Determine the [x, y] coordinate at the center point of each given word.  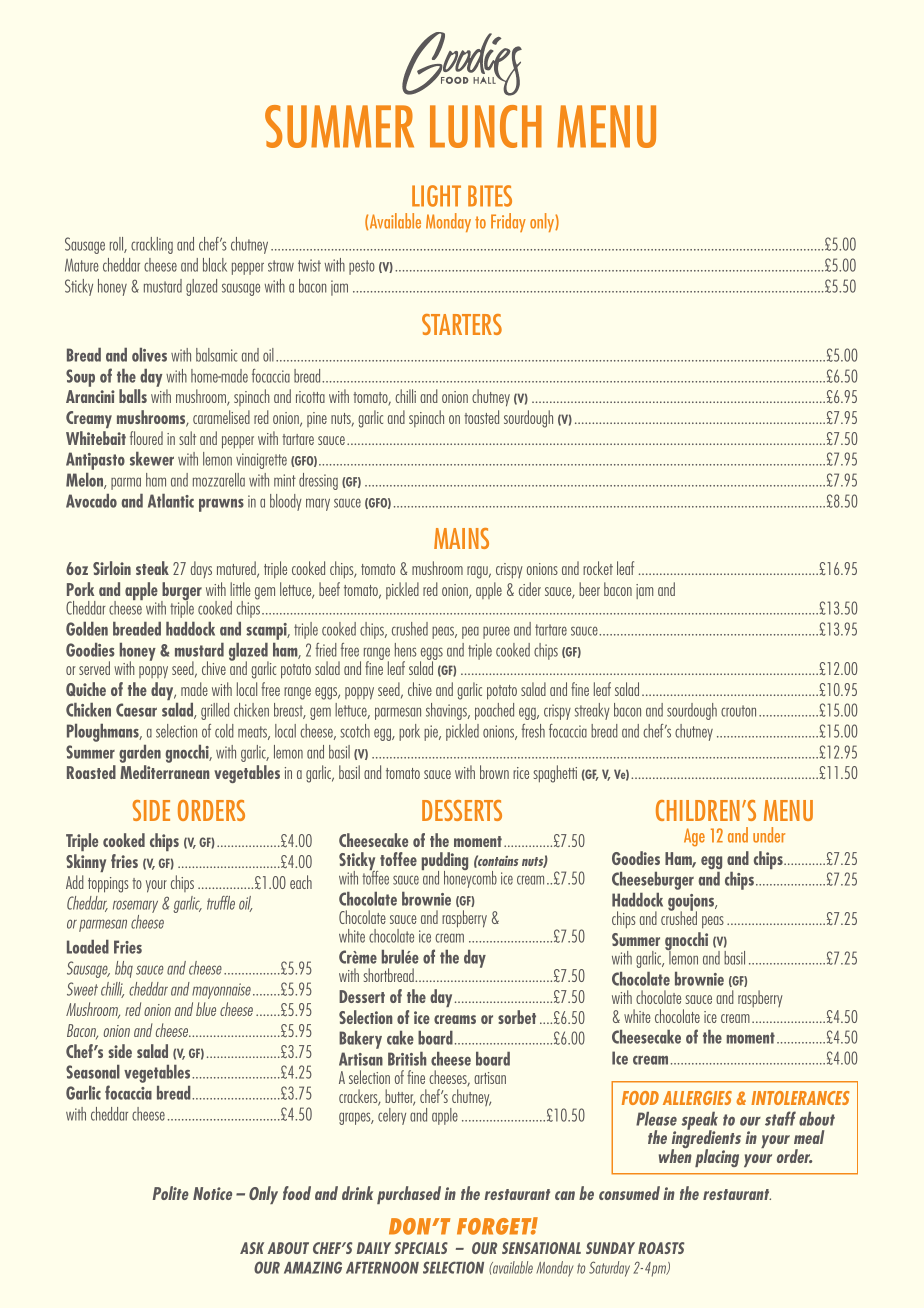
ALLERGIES [697, 1098]
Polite [171, 1193]
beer [589, 589]
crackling [152, 245]
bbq [124, 969]
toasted [481, 417]
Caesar [136, 710]
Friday [508, 222]
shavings [447, 711]
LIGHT [436, 196]
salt [187, 438]
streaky [592, 711]
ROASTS [661, 1248]
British [407, 1059]
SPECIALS [421, 1248]
